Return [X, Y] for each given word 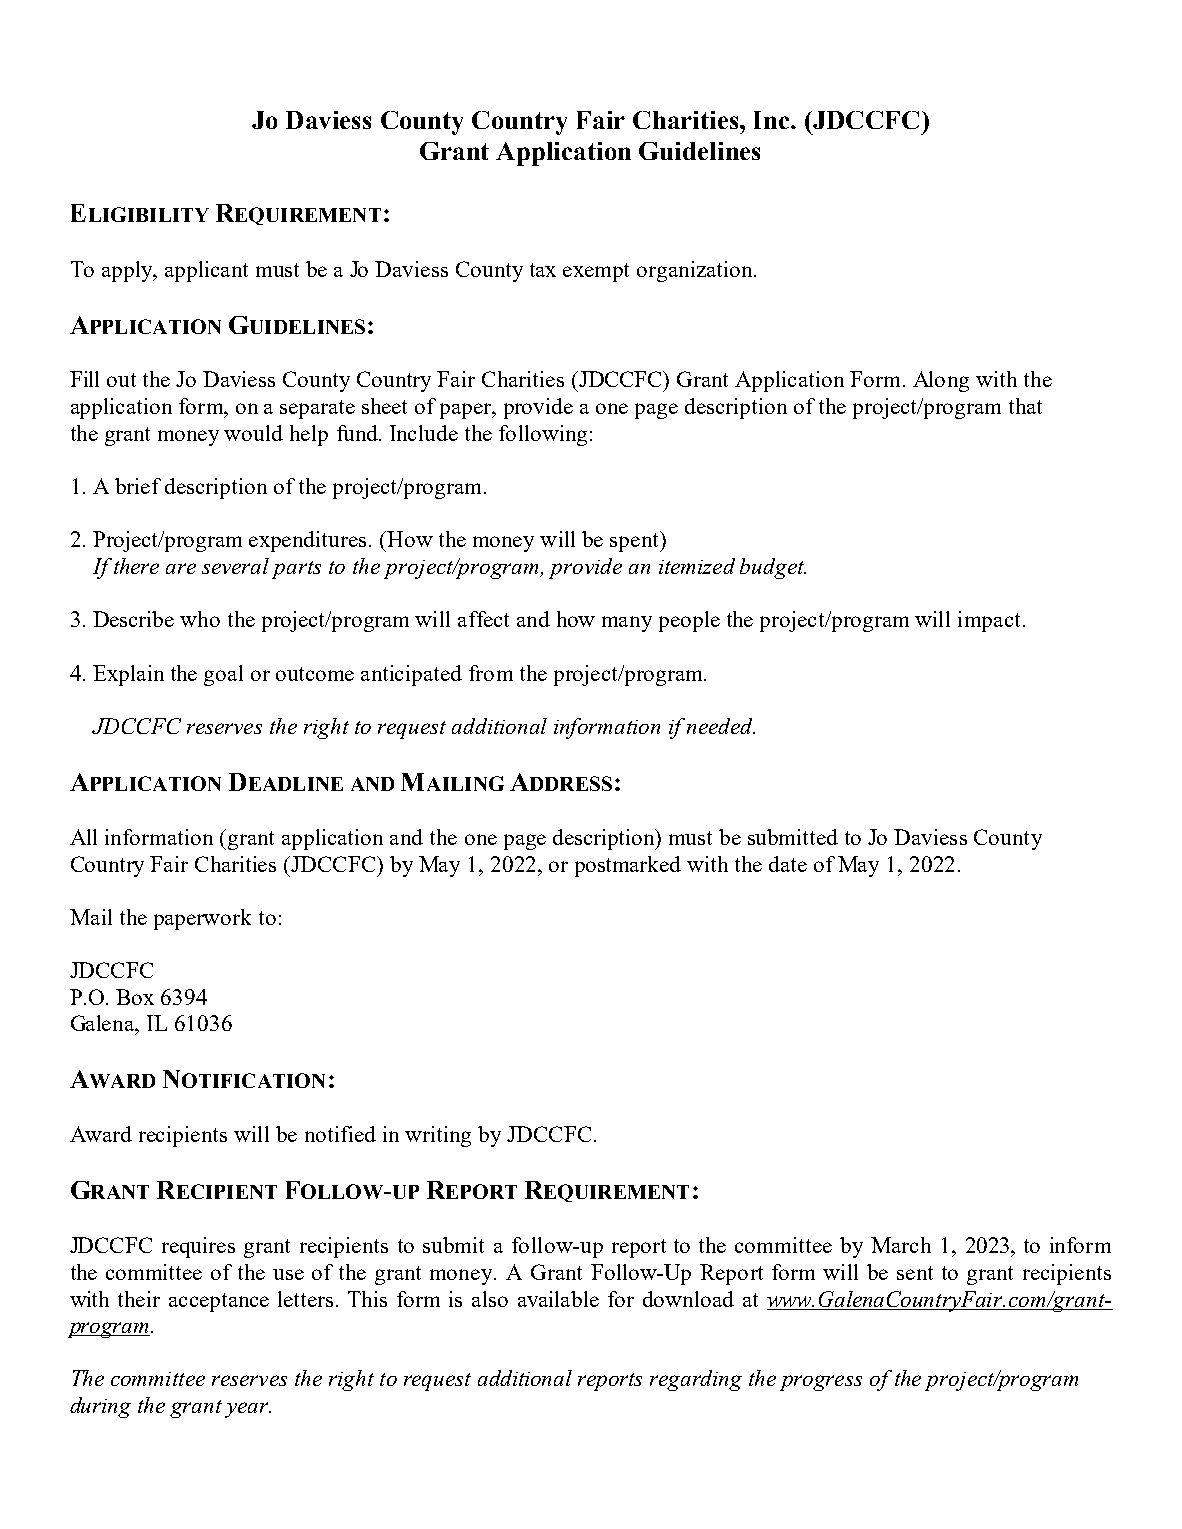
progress [821, 1383]
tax [543, 270]
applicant [206, 271]
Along [941, 381]
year [248, 1410]
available [558, 1299]
